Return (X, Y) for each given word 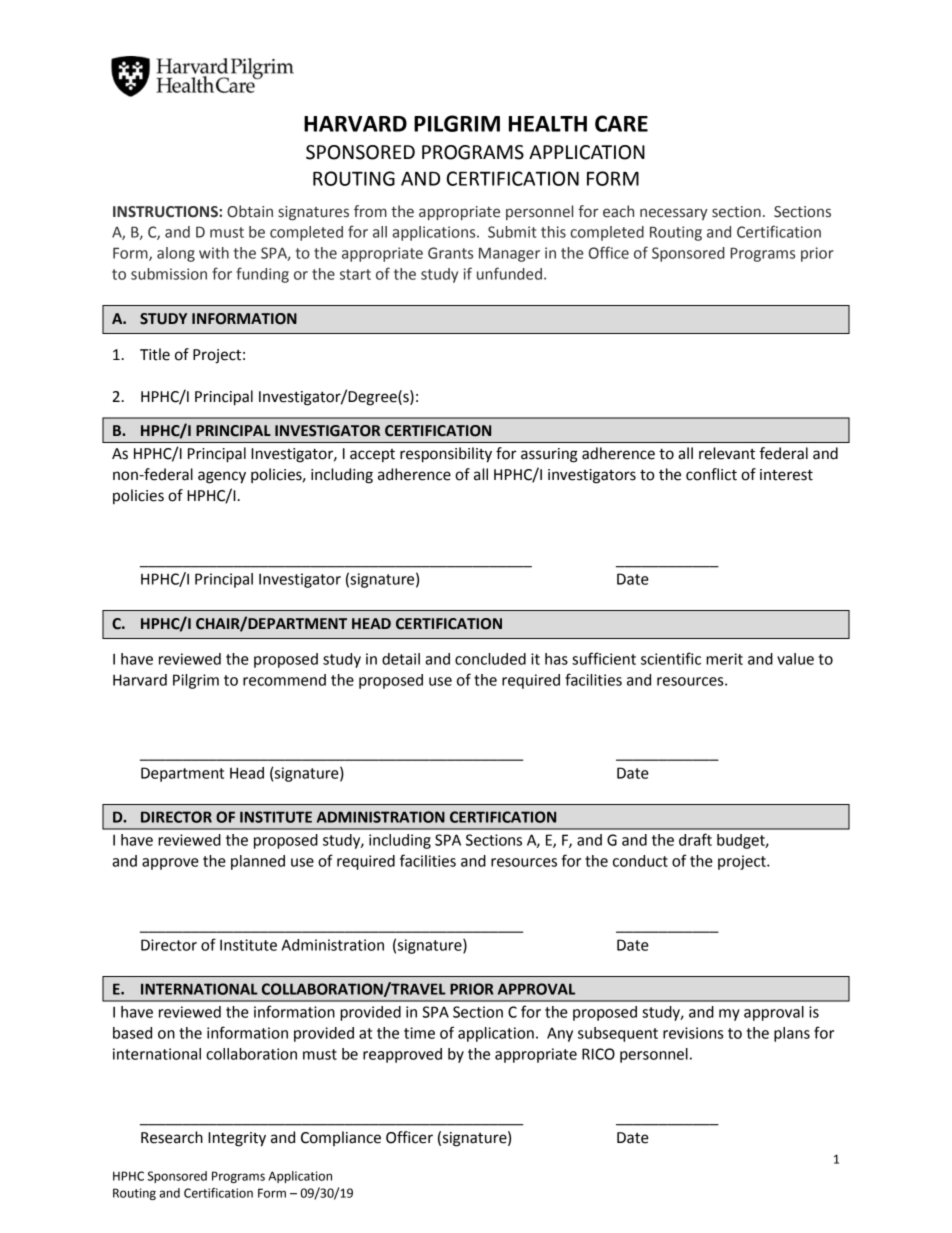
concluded (490, 659)
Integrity (237, 1139)
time (419, 1033)
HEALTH (548, 124)
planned (258, 862)
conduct (640, 861)
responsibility (446, 455)
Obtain (250, 211)
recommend (284, 680)
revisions (693, 1033)
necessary (674, 214)
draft (695, 839)
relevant (727, 453)
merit (724, 659)
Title (155, 354)
